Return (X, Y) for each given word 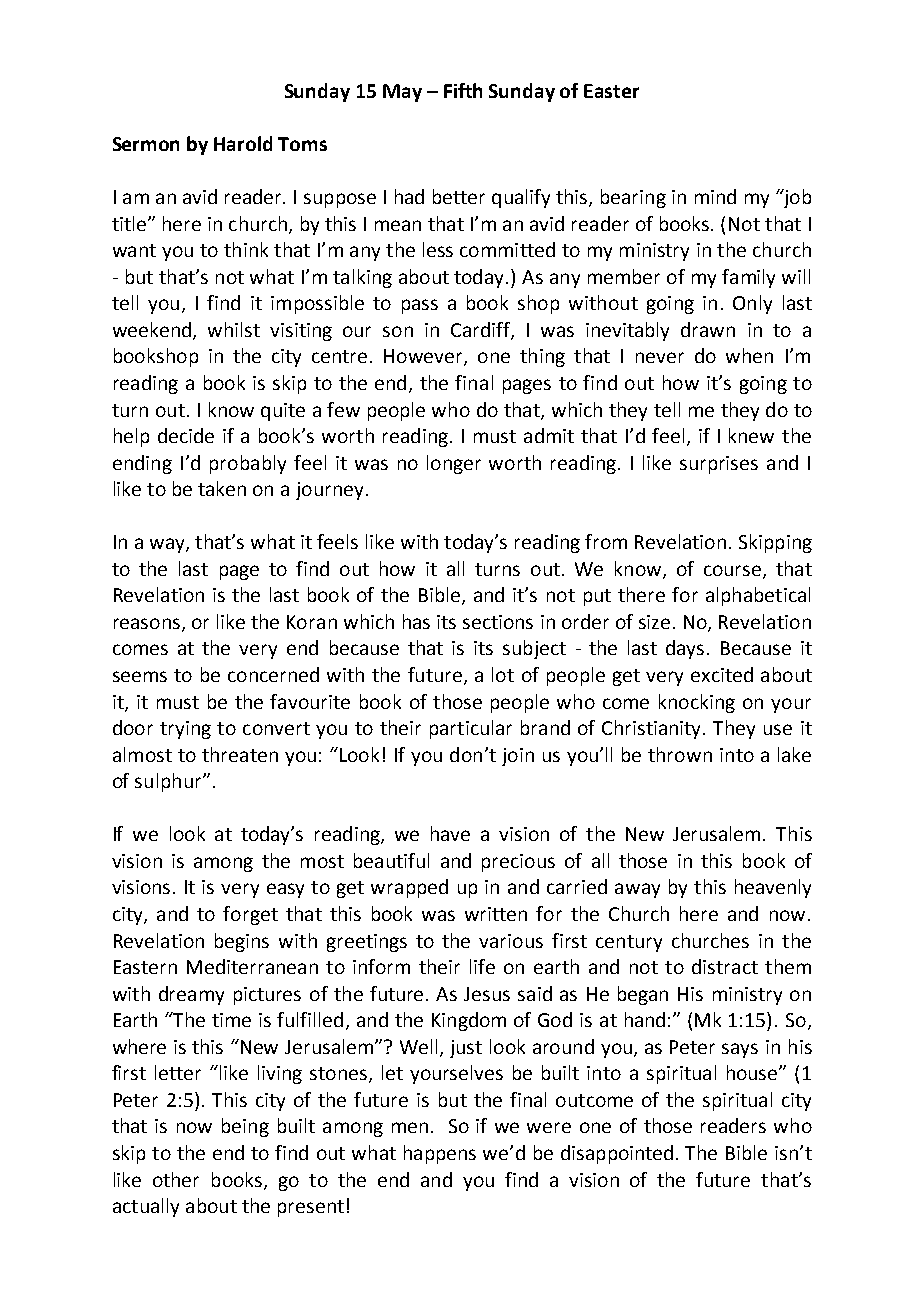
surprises (719, 465)
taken (222, 488)
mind (715, 196)
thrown (680, 754)
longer (454, 464)
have (450, 833)
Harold (243, 143)
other (176, 1179)
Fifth (463, 90)
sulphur (169, 782)
